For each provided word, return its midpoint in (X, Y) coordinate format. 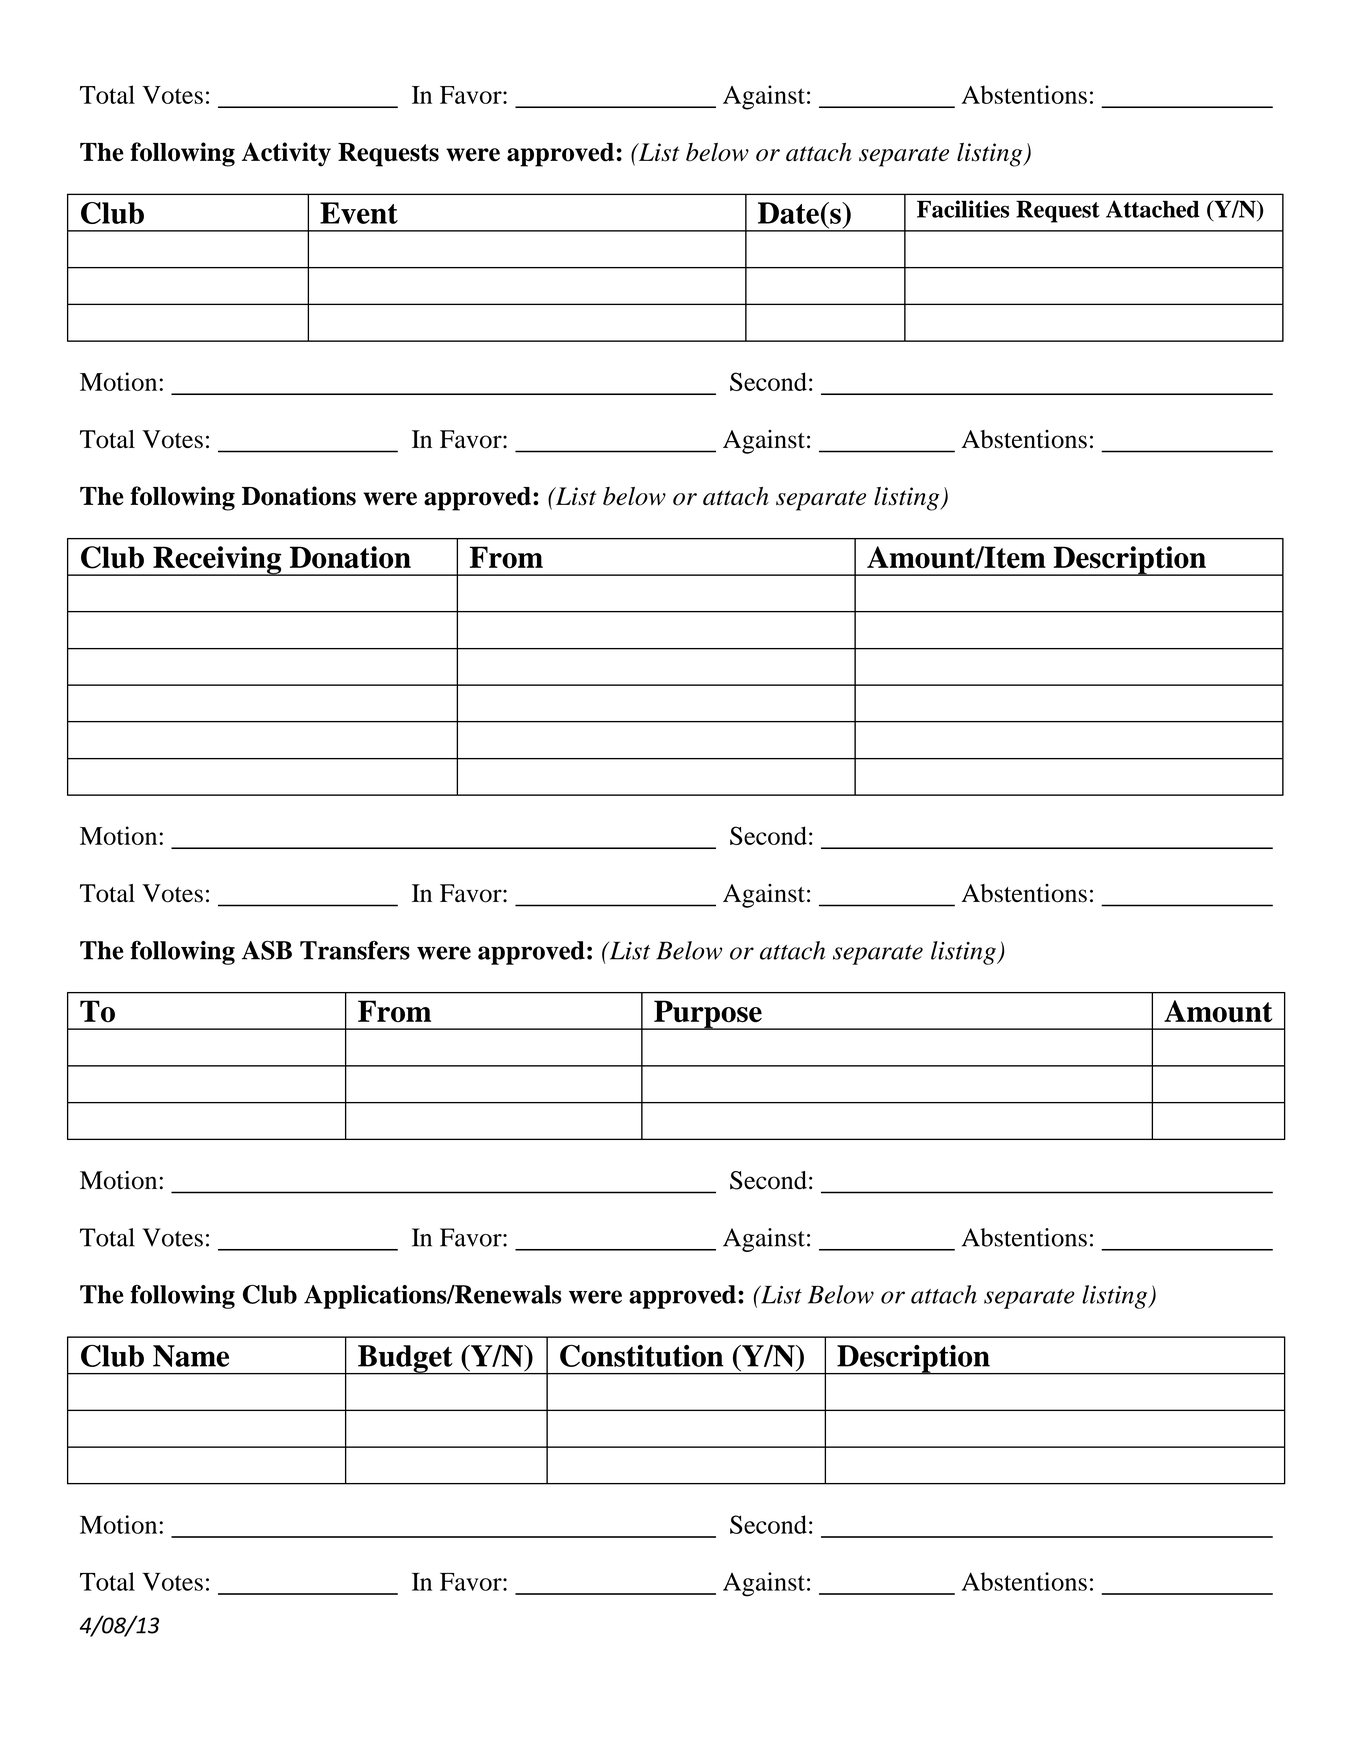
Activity (286, 154)
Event (359, 213)
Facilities (963, 209)
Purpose (708, 1015)
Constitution (641, 1355)
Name (191, 1356)
